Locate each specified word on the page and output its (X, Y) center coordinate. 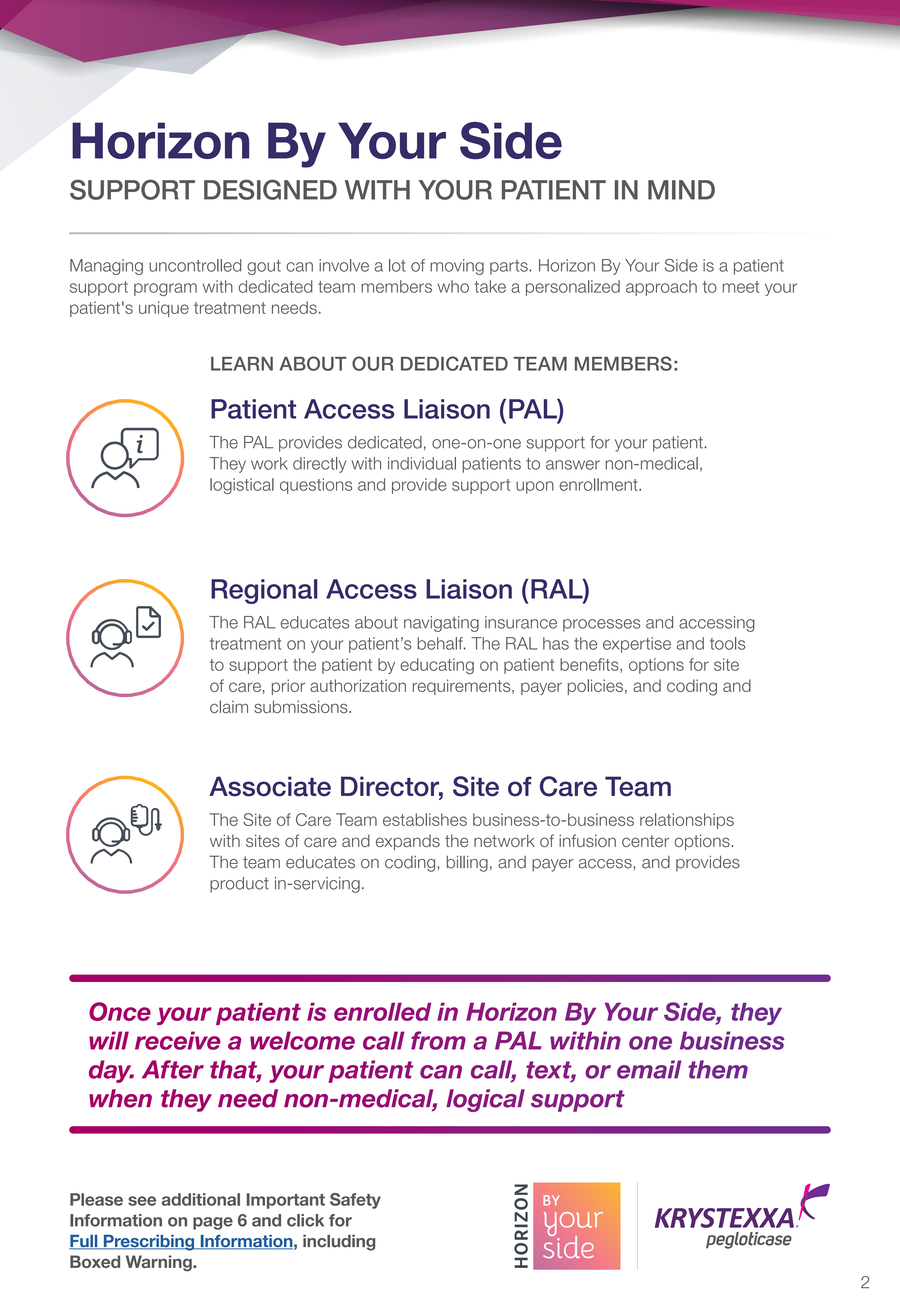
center (645, 841)
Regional (264, 591)
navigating (441, 624)
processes (601, 625)
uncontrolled (195, 265)
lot (397, 265)
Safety (355, 1201)
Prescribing (149, 1243)
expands (408, 842)
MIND (681, 190)
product (239, 885)
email (649, 1069)
